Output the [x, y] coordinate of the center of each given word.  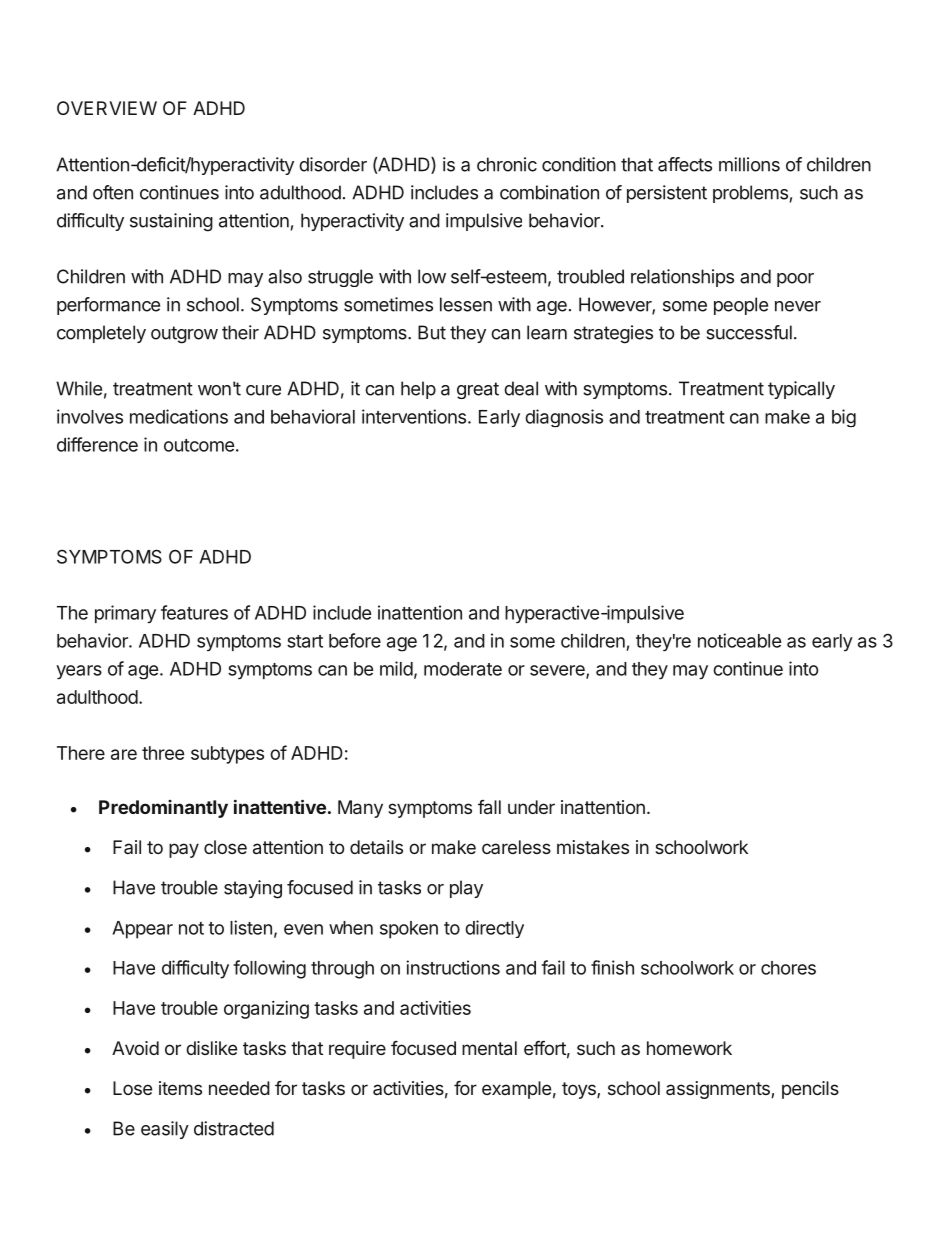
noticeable [739, 640]
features [194, 612]
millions [749, 164]
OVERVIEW [107, 108]
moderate [463, 669]
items [180, 1088]
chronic [507, 164]
